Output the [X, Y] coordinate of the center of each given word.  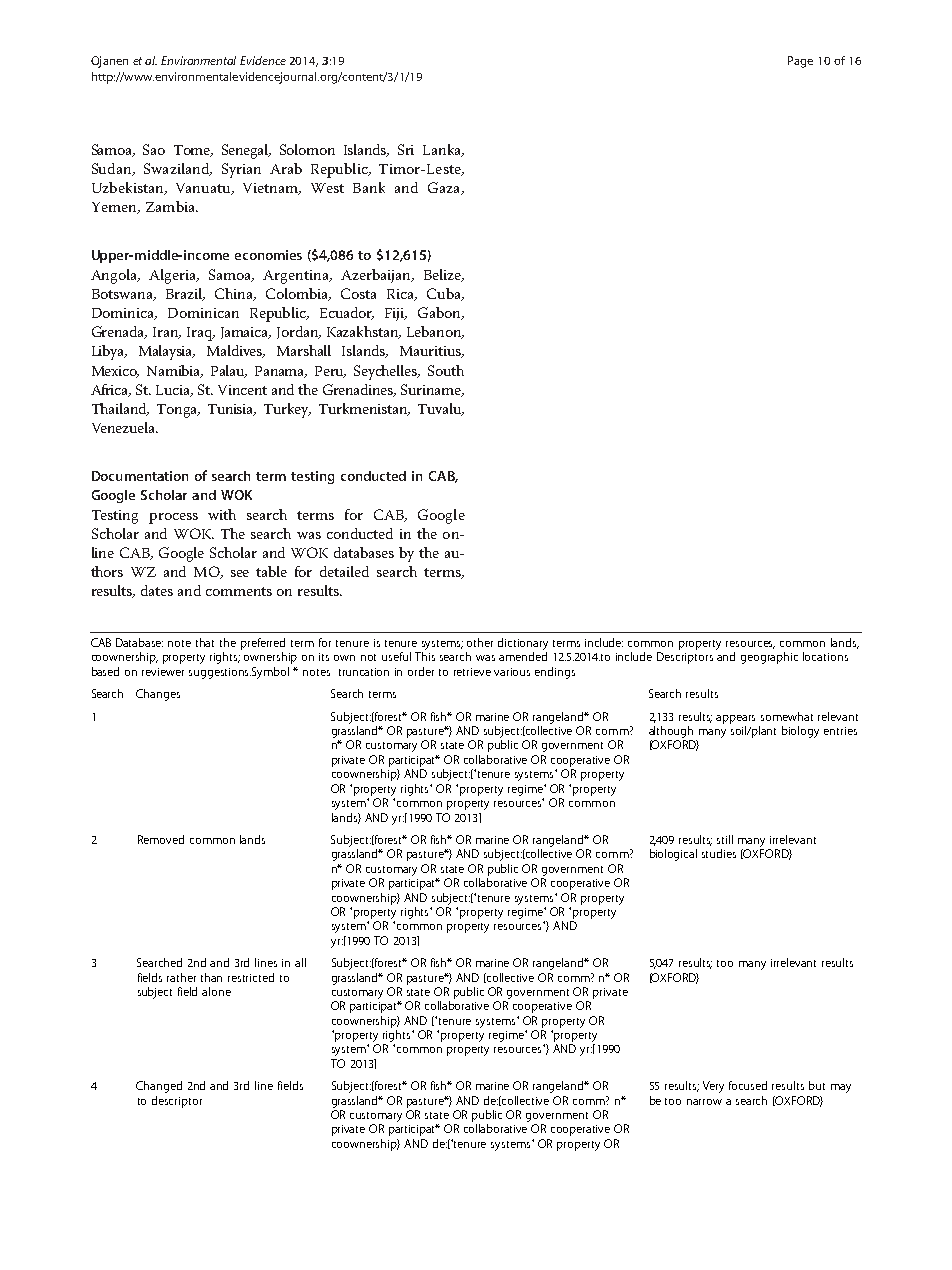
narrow [704, 1102]
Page [800, 62]
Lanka [443, 150]
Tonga [178, 411]
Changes [158, 695]
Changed [159, 1087]
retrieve [472, 672]
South [446, 370]
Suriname [432, 390]
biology [800, 732]
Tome [193, 151]
